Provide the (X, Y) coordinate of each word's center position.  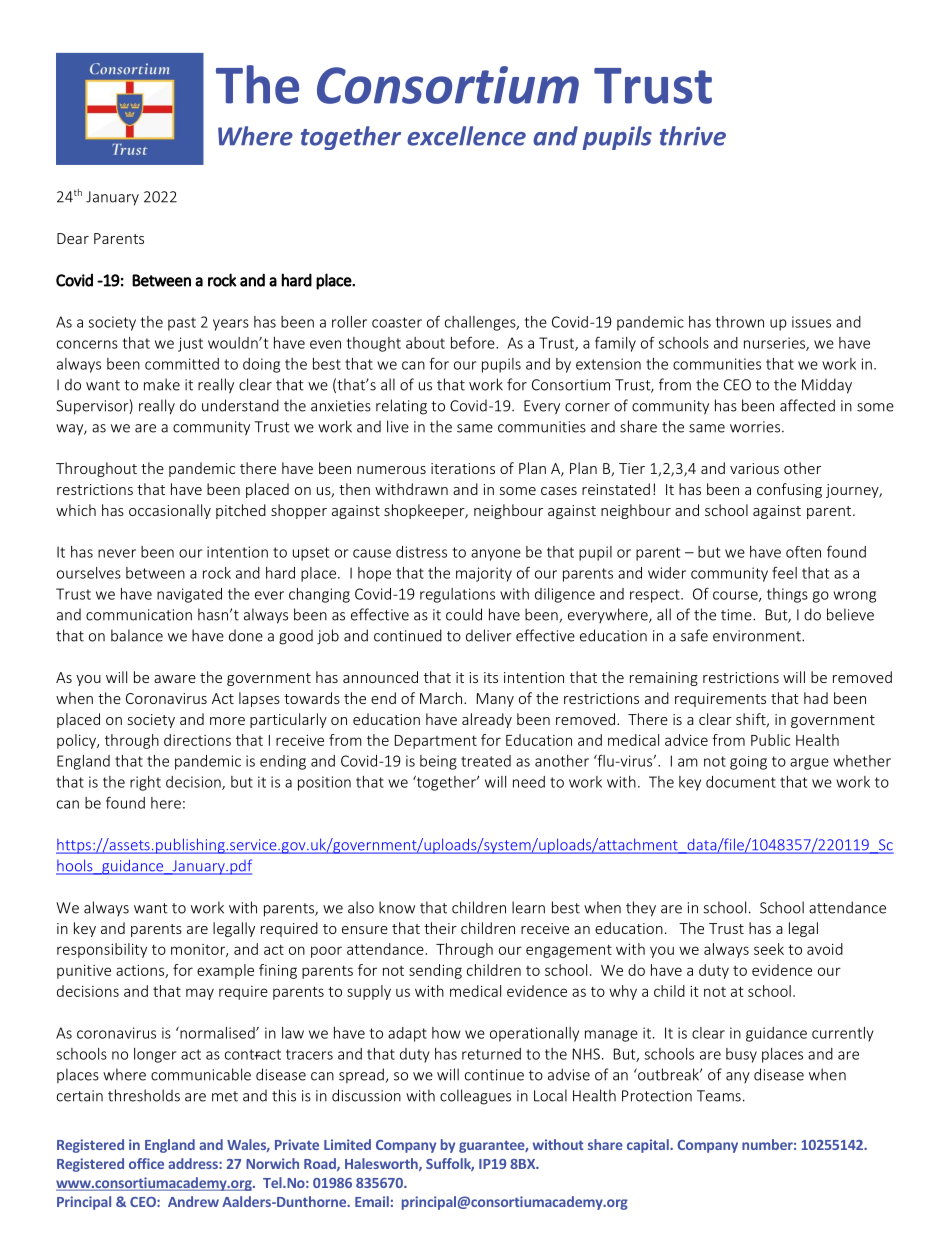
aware (175, 679)
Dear (73, 238)
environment (758, 636)
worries (756, 427)
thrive (693, 136)
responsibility (102, 950)
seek (769, 949)
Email (372, 1201)
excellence (466, 136)
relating (401, 407)
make (162, 384)
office (146, 1163)
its (491, 677)
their (440, 928)
